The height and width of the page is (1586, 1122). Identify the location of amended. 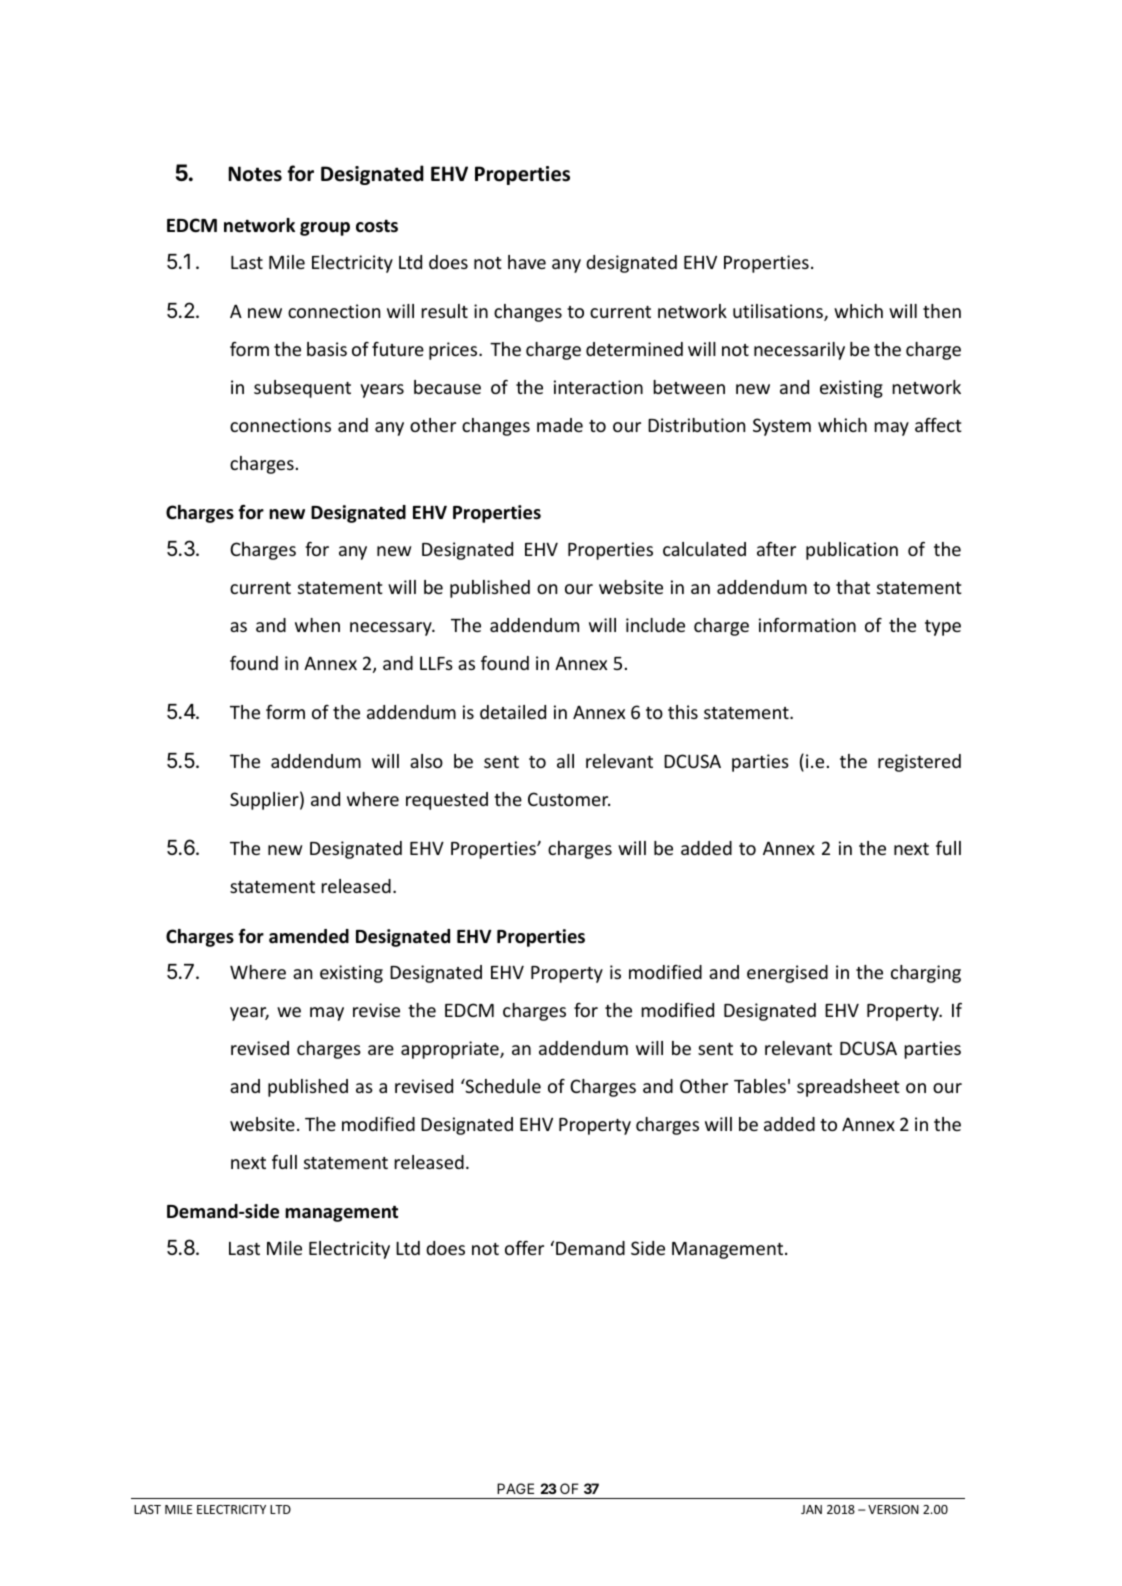
(309, 936).
